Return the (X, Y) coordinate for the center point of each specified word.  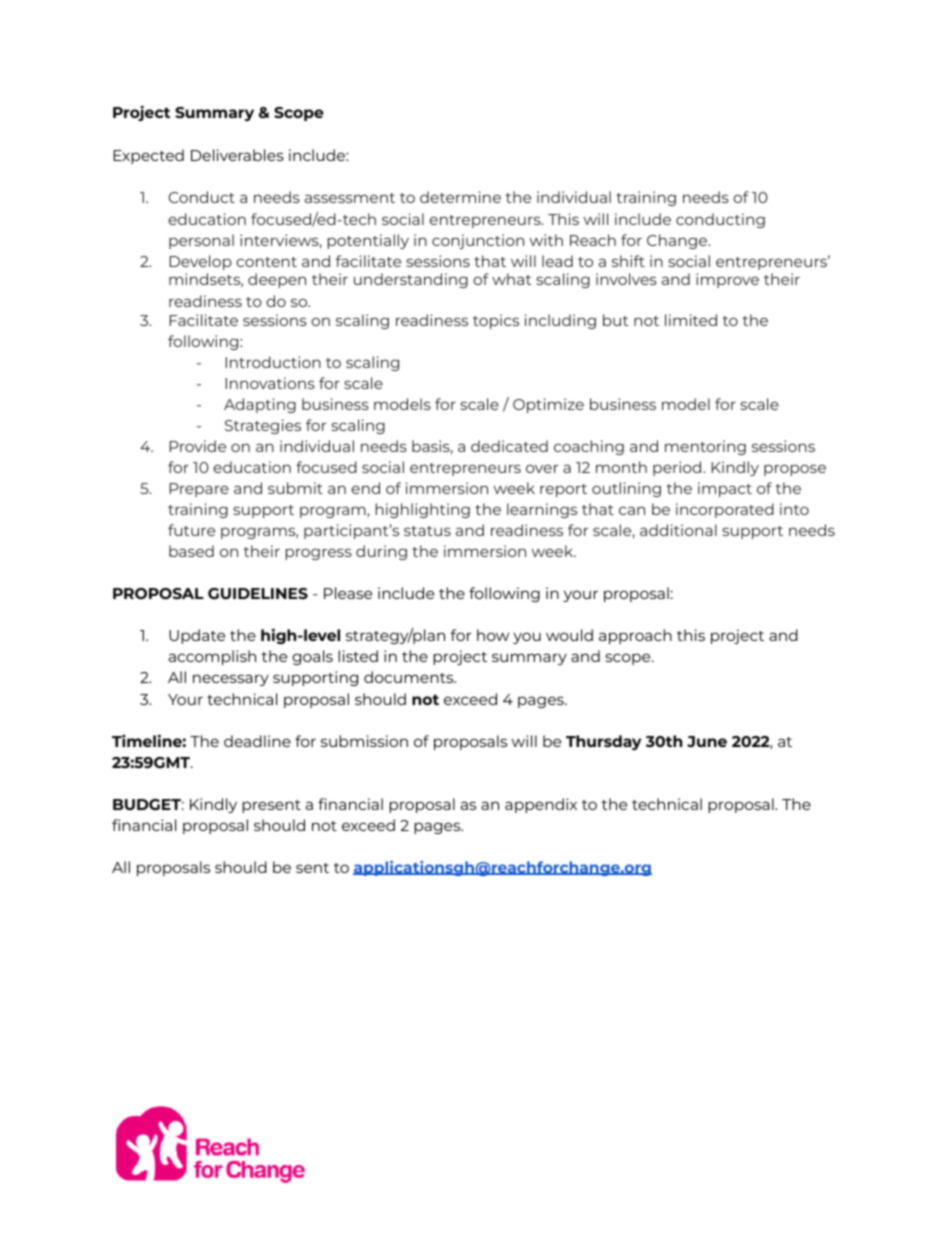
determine (460, 197)
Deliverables (237, 155)
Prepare (199, 490)
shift (628, 261)
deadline (257, 741)
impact (725, 489)
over (542, 468)
